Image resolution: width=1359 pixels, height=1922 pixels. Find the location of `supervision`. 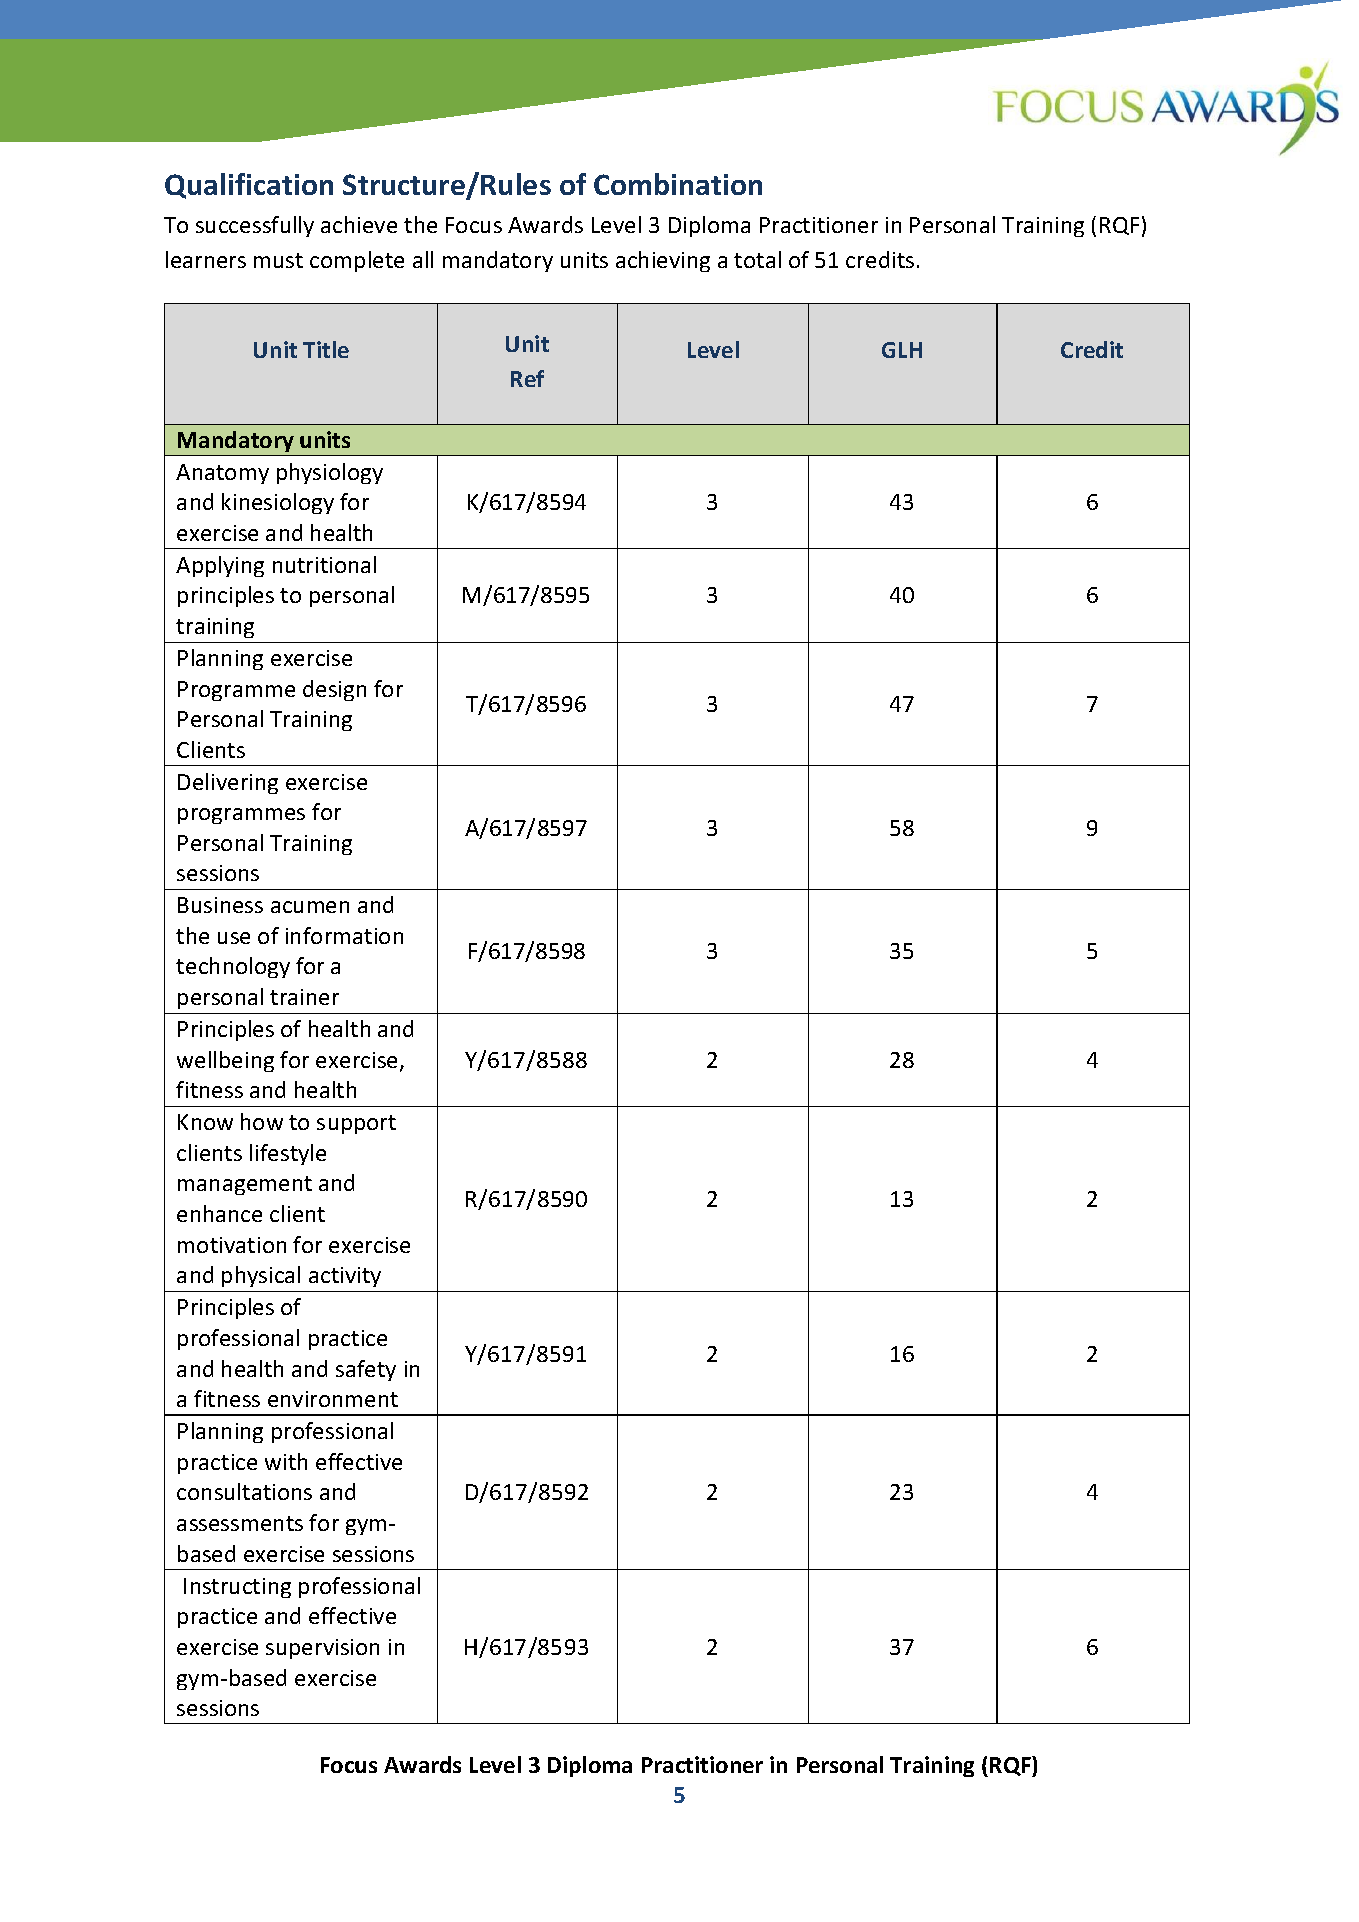

supervision is located at coordinates (322, 1649).
